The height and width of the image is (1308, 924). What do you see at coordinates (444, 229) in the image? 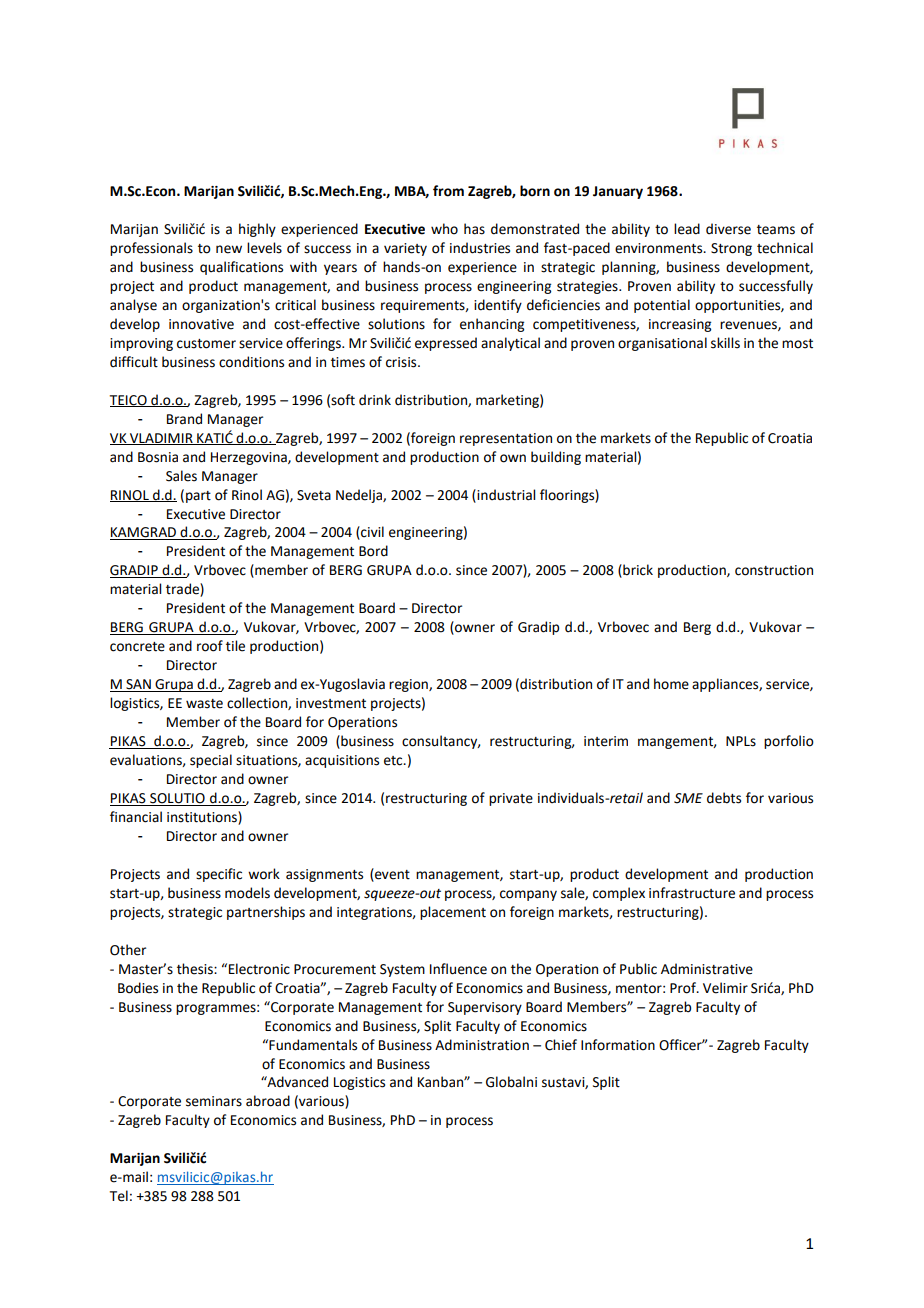
I see `who` at bounding box center [444, 229].
